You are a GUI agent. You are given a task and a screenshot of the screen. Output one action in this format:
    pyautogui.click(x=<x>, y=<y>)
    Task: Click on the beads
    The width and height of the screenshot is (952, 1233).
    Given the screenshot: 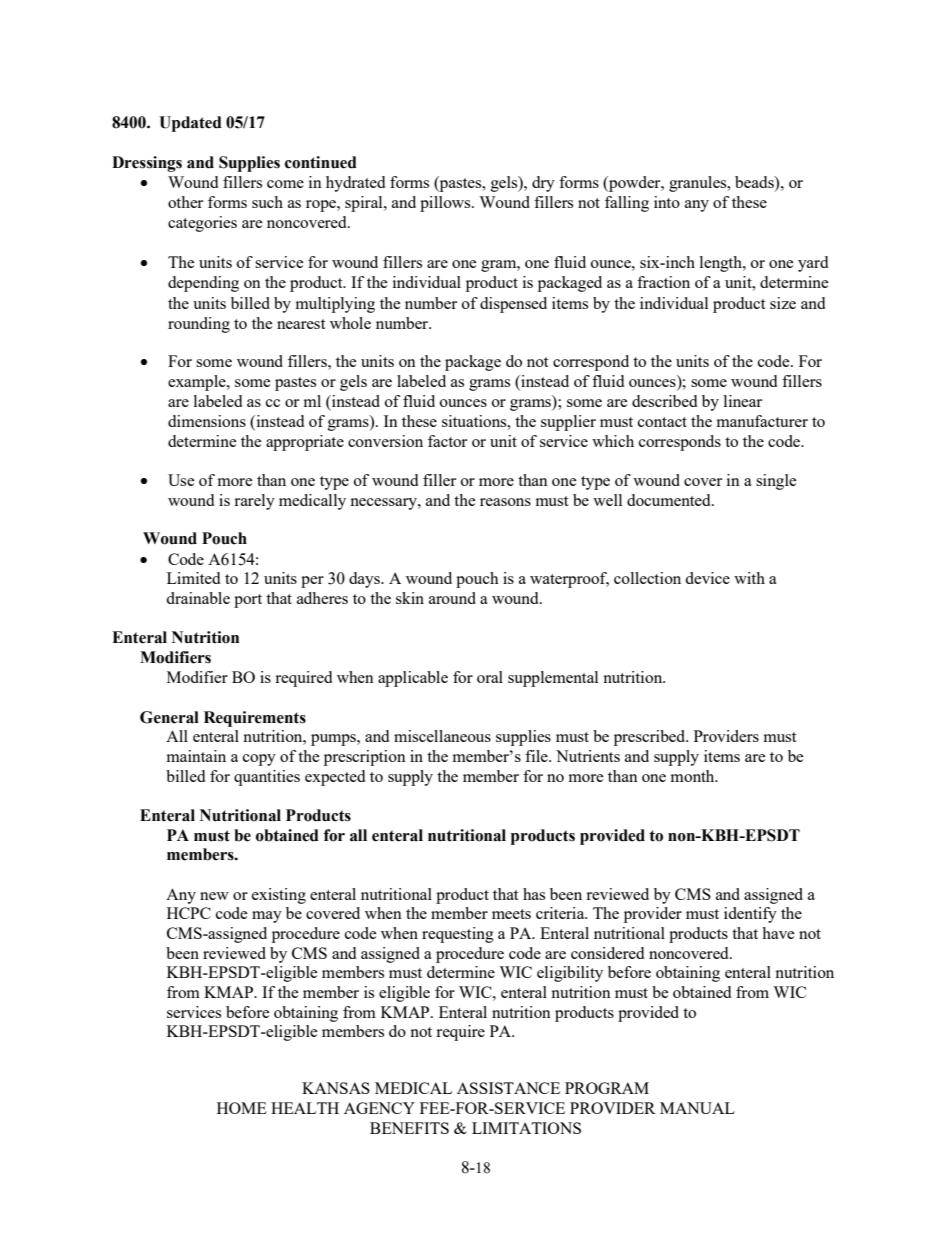 What is the action you would take?
    pyautogui.click(x=755, y=182)
